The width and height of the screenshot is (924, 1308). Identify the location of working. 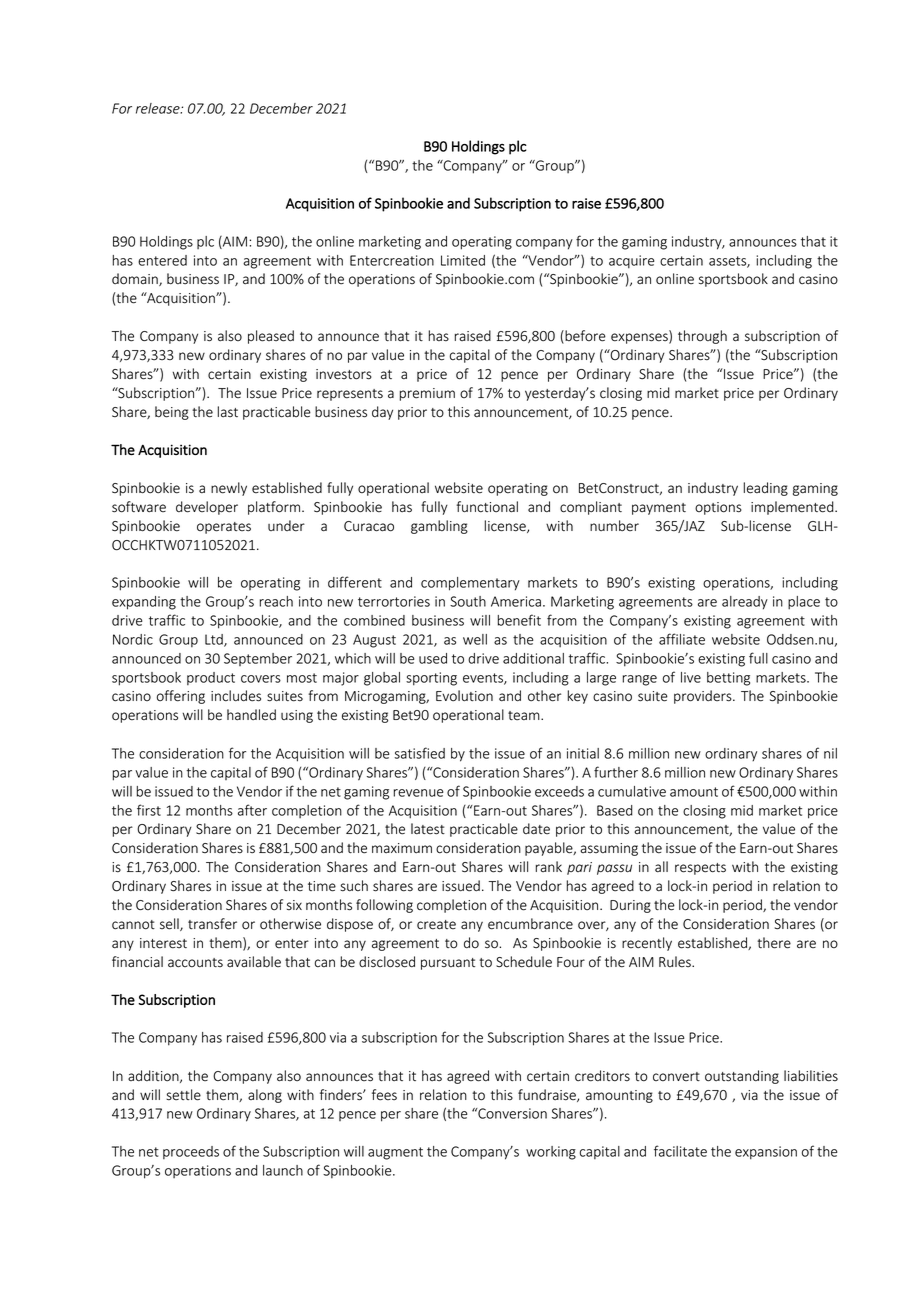
(551, 1153).
